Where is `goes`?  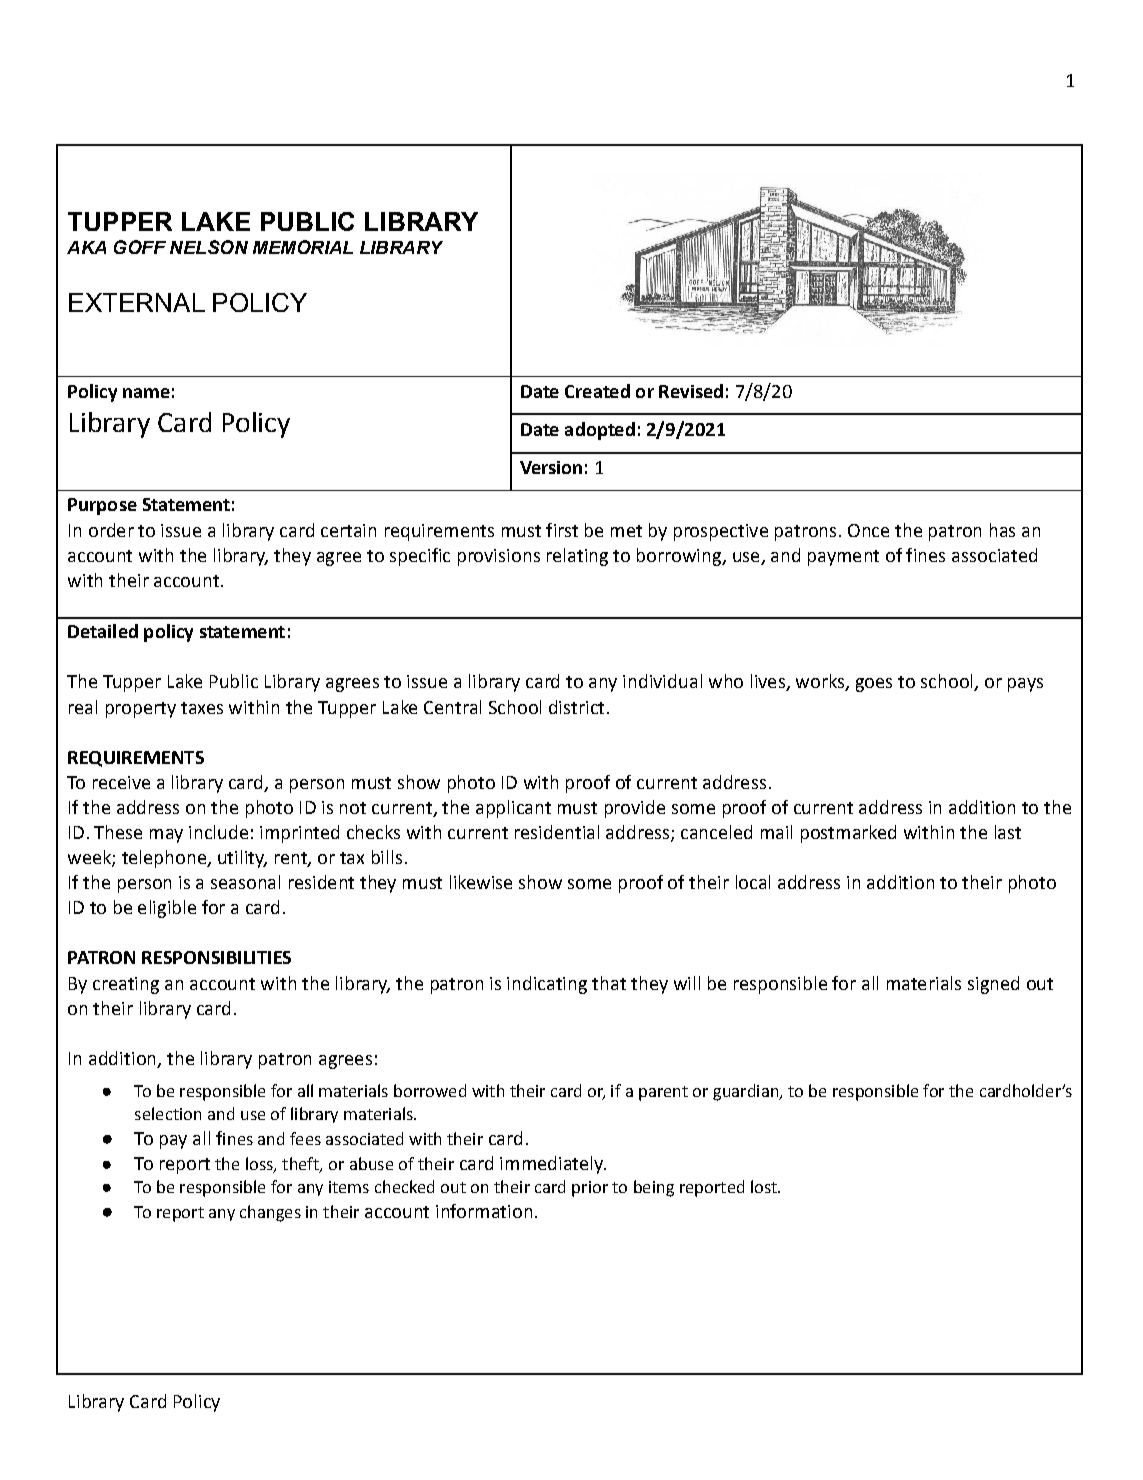 goes is located at coordinates (874, 685).
